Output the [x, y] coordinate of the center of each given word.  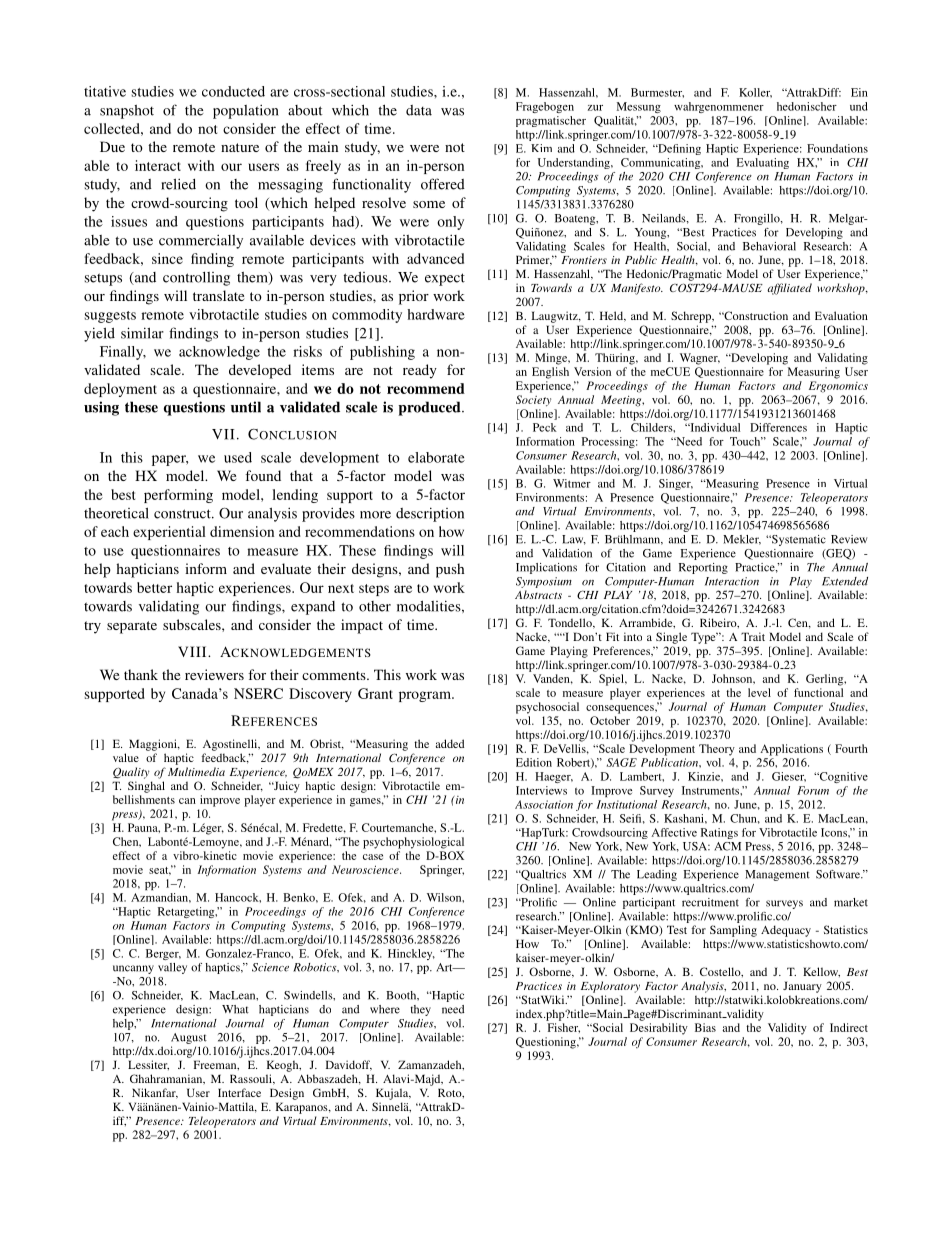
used [238, 457]
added [450, 743]
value [126, 757]
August [189, 1038]
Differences [778, 427]
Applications [791, 750]
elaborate [436, 457]
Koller [755, 93]
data [419, 110]
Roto [451, 1093]
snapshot [127, 112]
